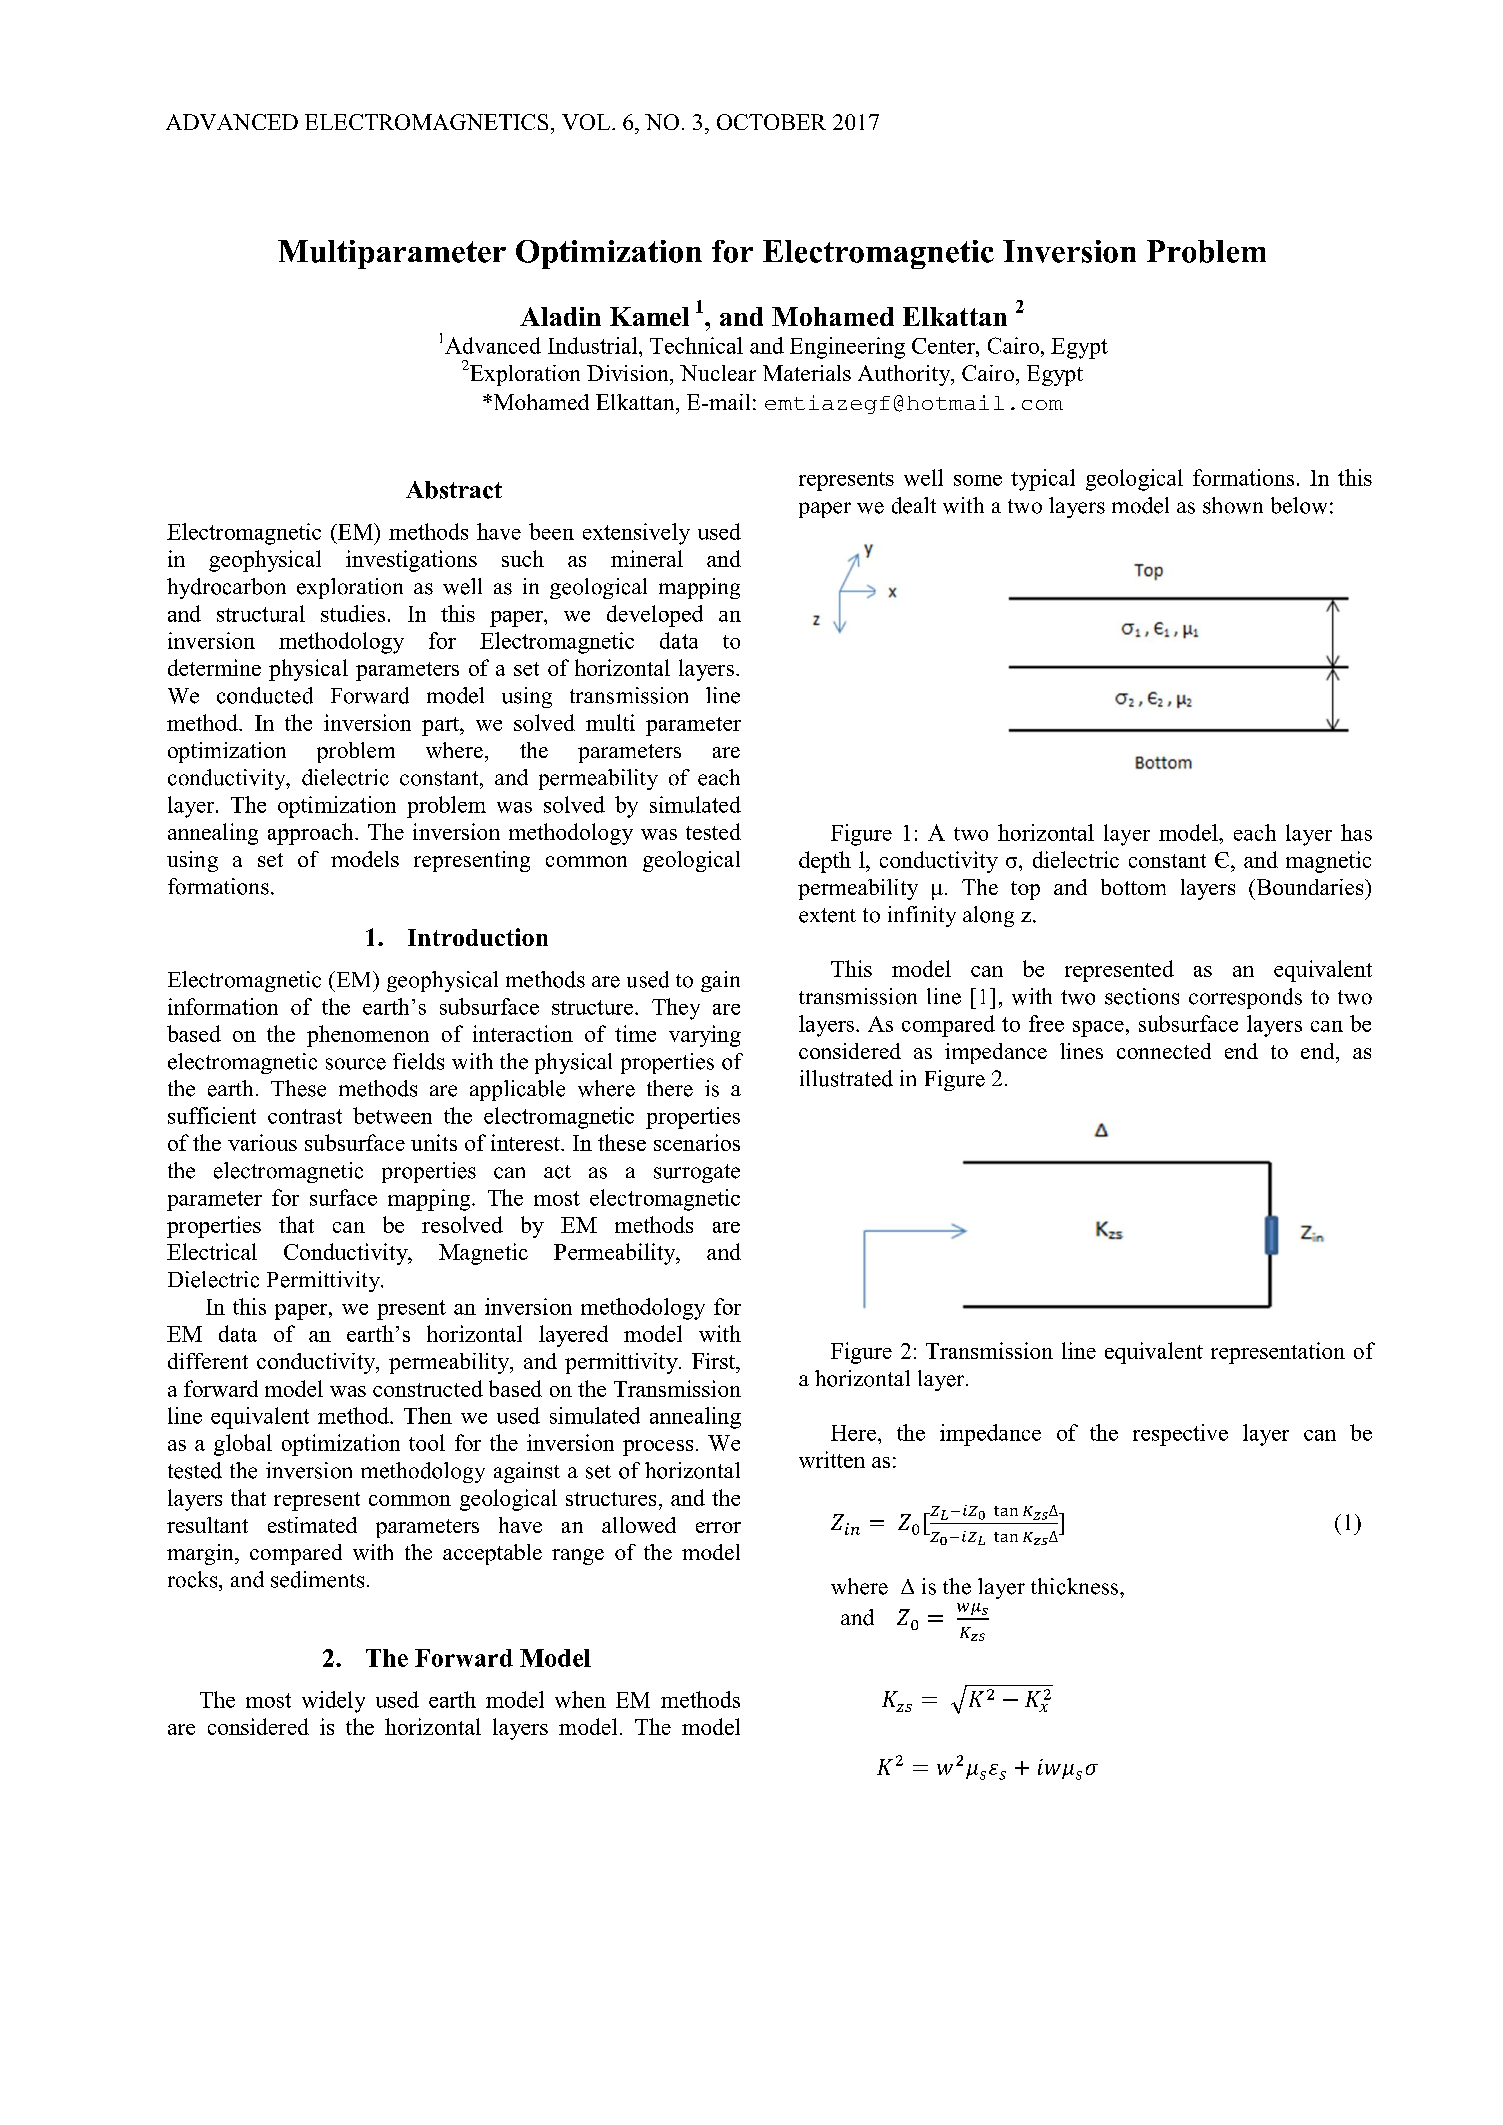 This image has width=1503, height=2125. What do you see at coordinates (333, 1702) in the image?
I see `widely` at bounding box center [333, 1702].
